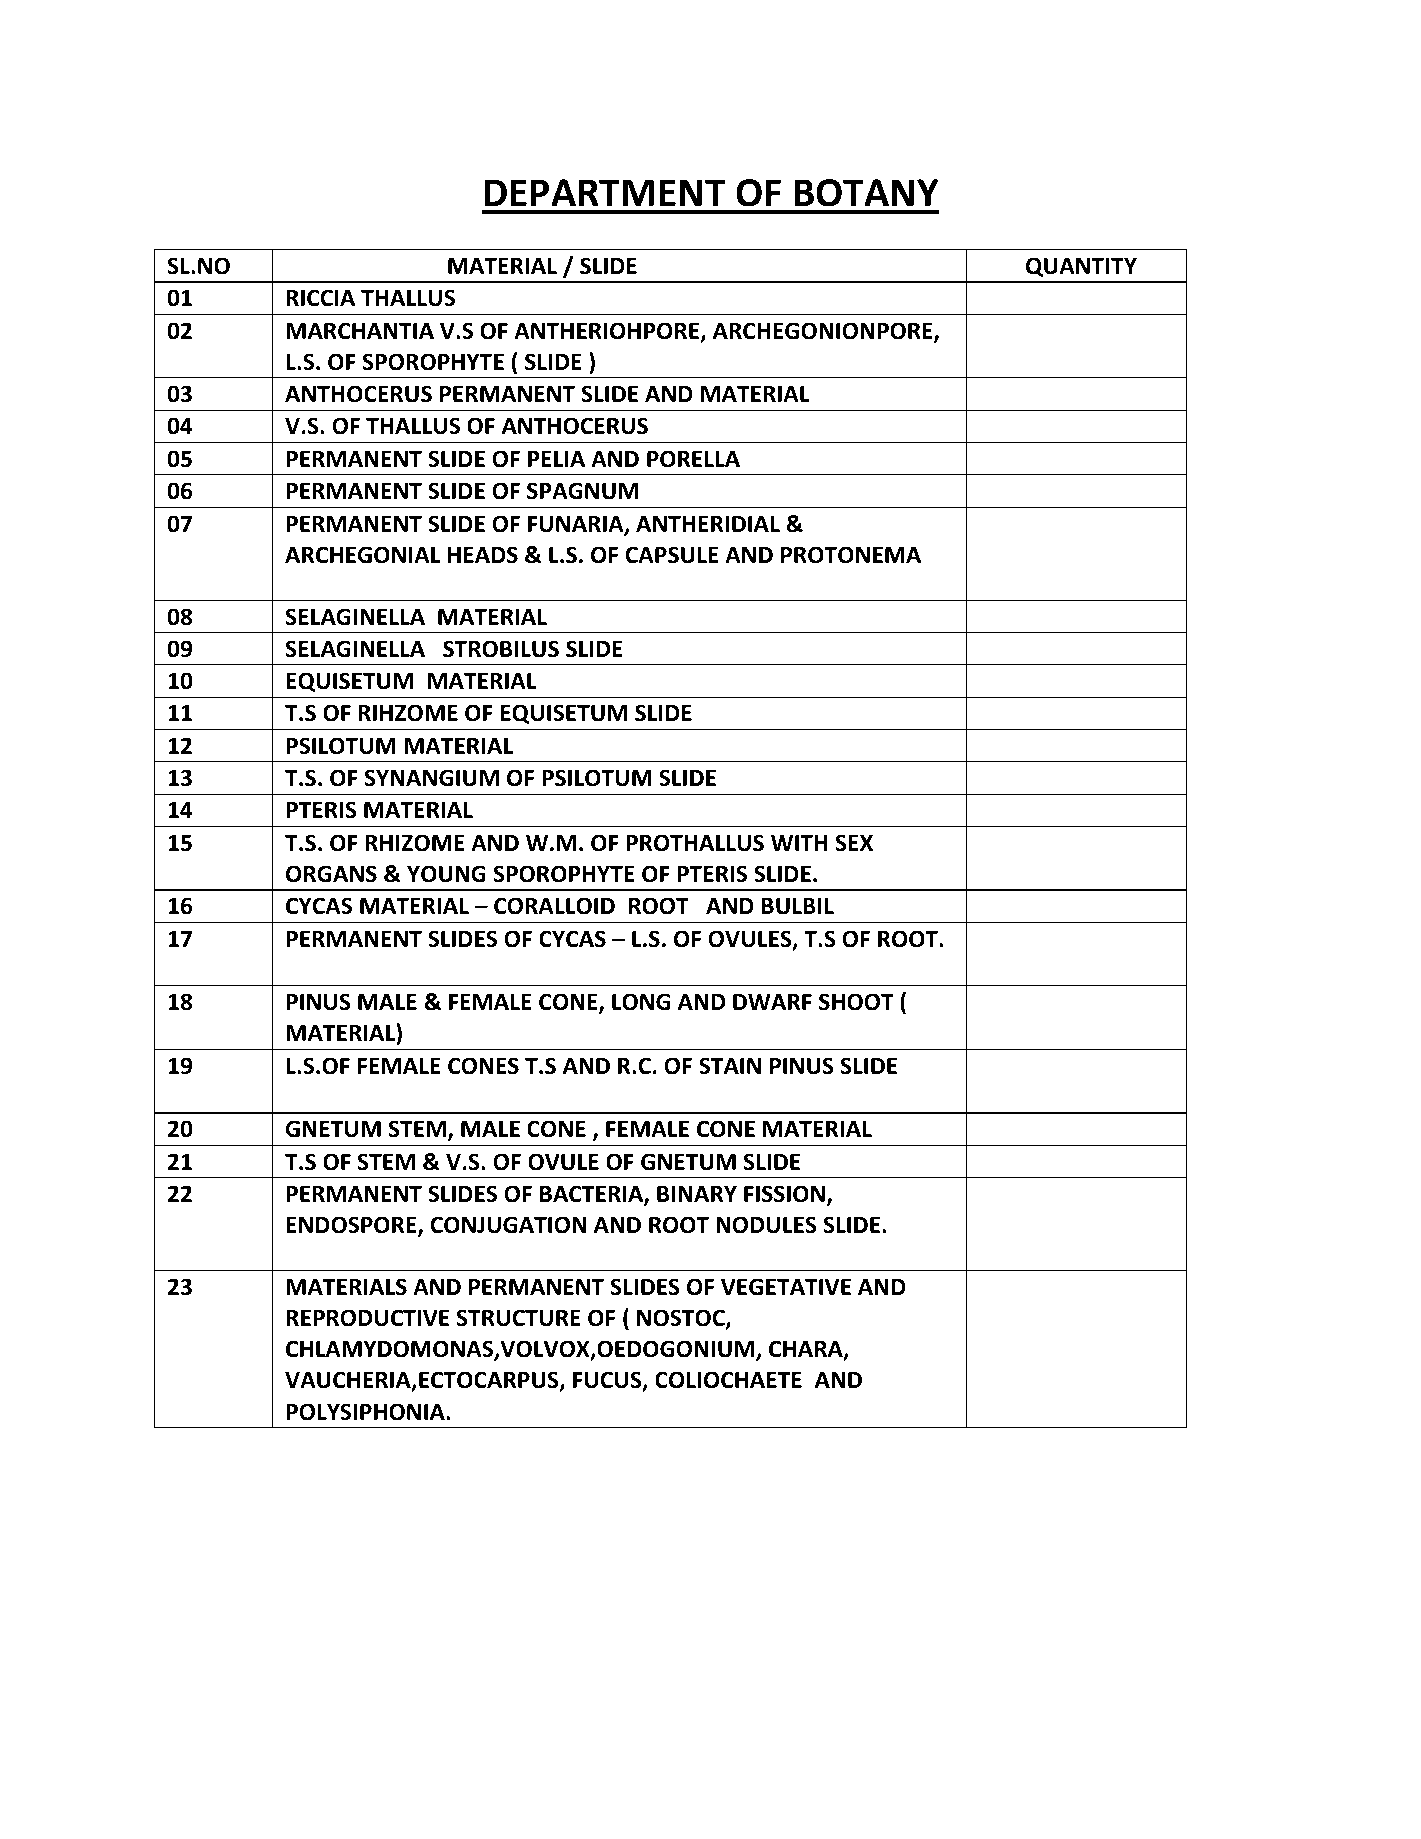 The image size is (1421, 1839). I want to click on CHARA, so click(807, 1350).
